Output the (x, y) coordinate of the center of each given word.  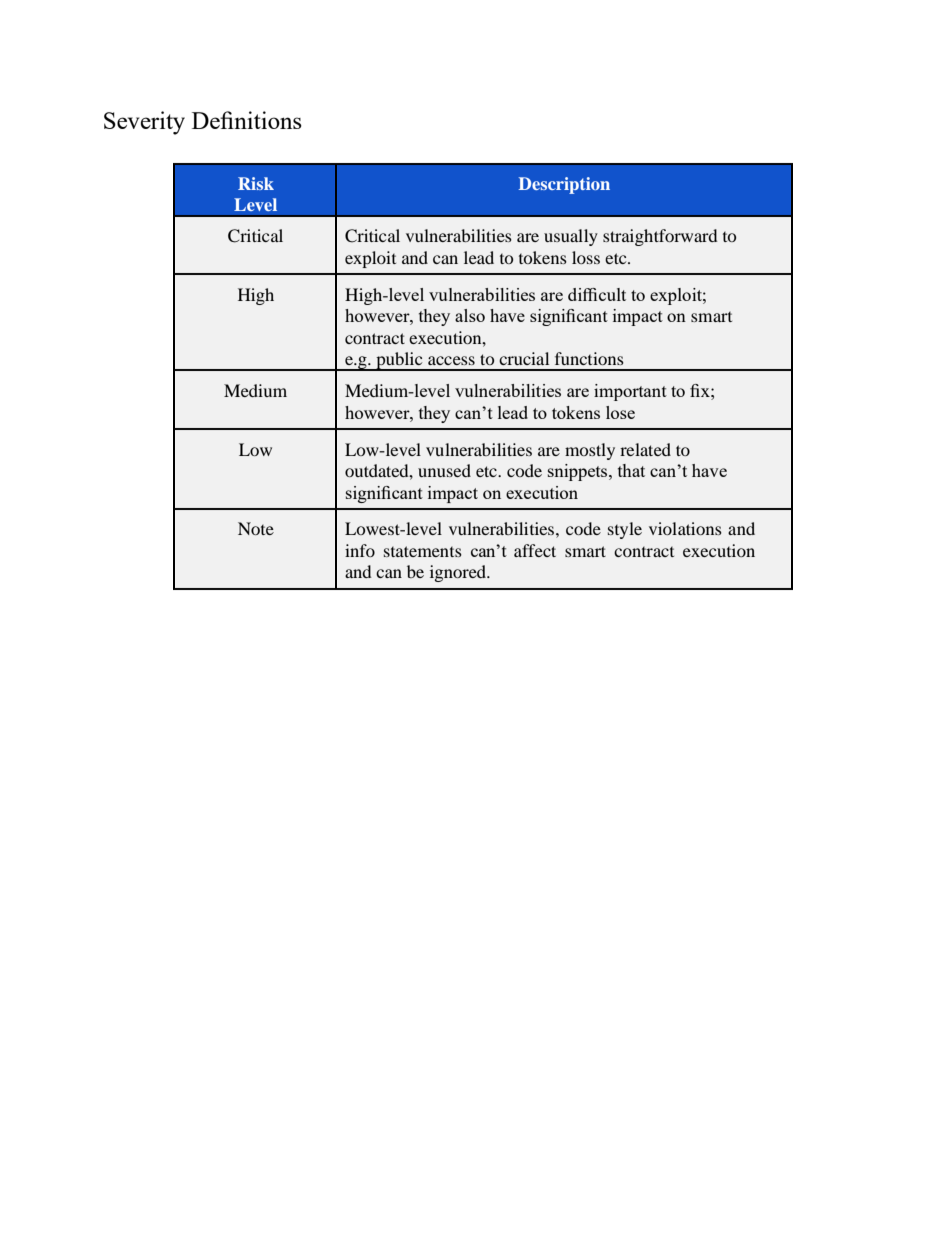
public (399, 361)
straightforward (660, 237)
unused (444, 470)
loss (586, 257)
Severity (144, 123)
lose (620, 412)
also (470, 315)
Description (564, 185)
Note (256, 528)
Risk (256, 183)
